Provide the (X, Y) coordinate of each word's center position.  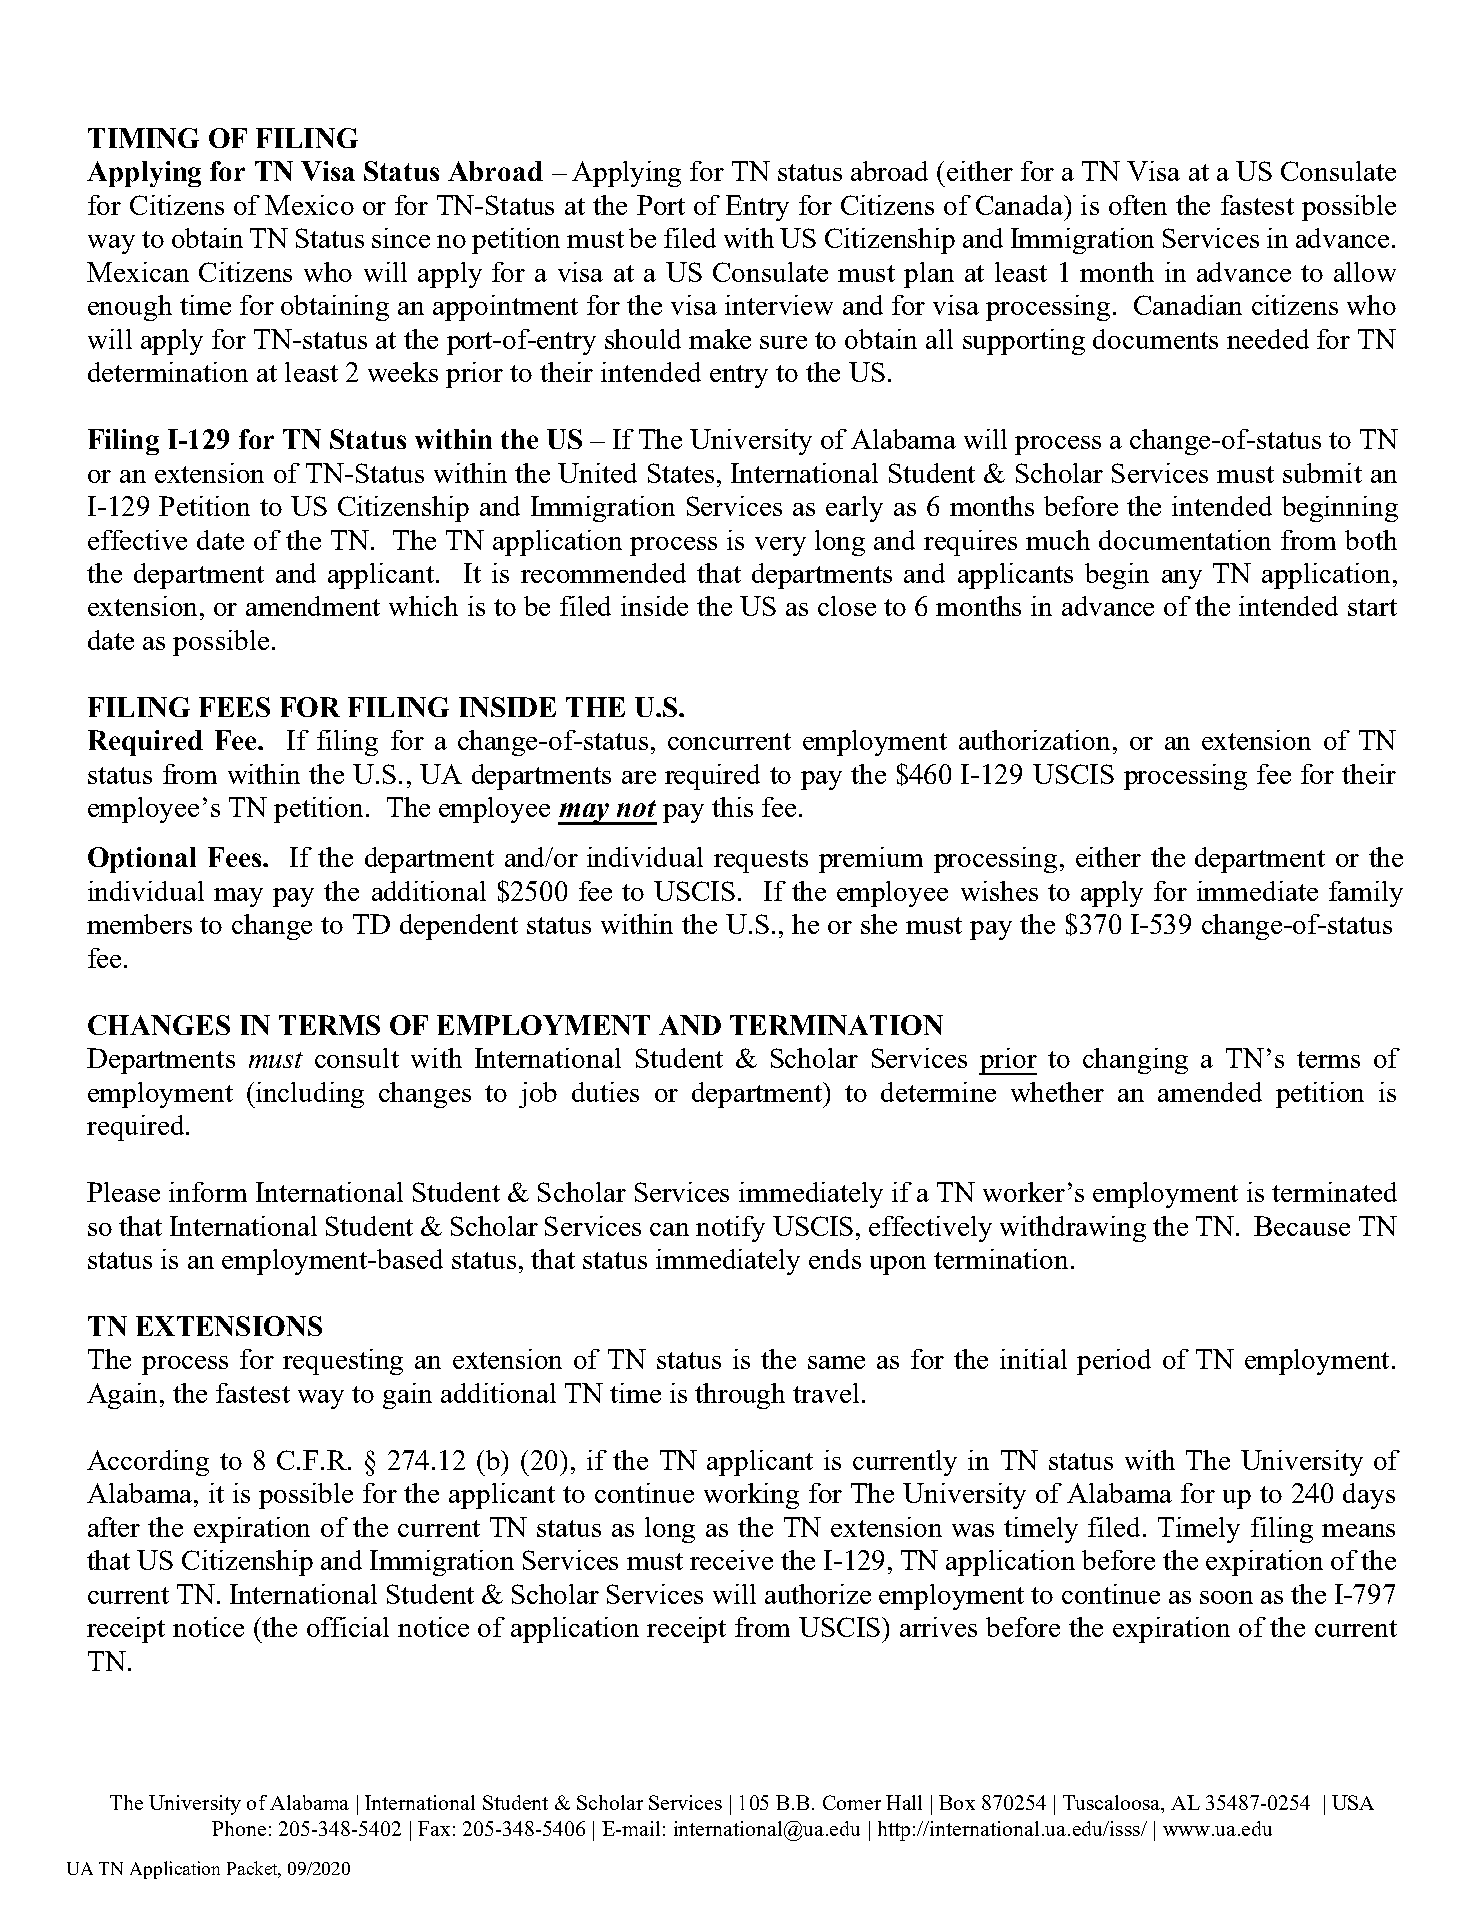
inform (208, 1192)
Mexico (309, 205)
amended (1210, 1092)
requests (761, 861)
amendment (313, 606)
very (780, 546)
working (751, 1496)
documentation (1185, 540)
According (148, 1463)
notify (730, 1229)
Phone (239, 1828)
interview (779, 305)
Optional (142, 860)
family (1366, 894)
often (1138, 205)
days (1369, 1496)
